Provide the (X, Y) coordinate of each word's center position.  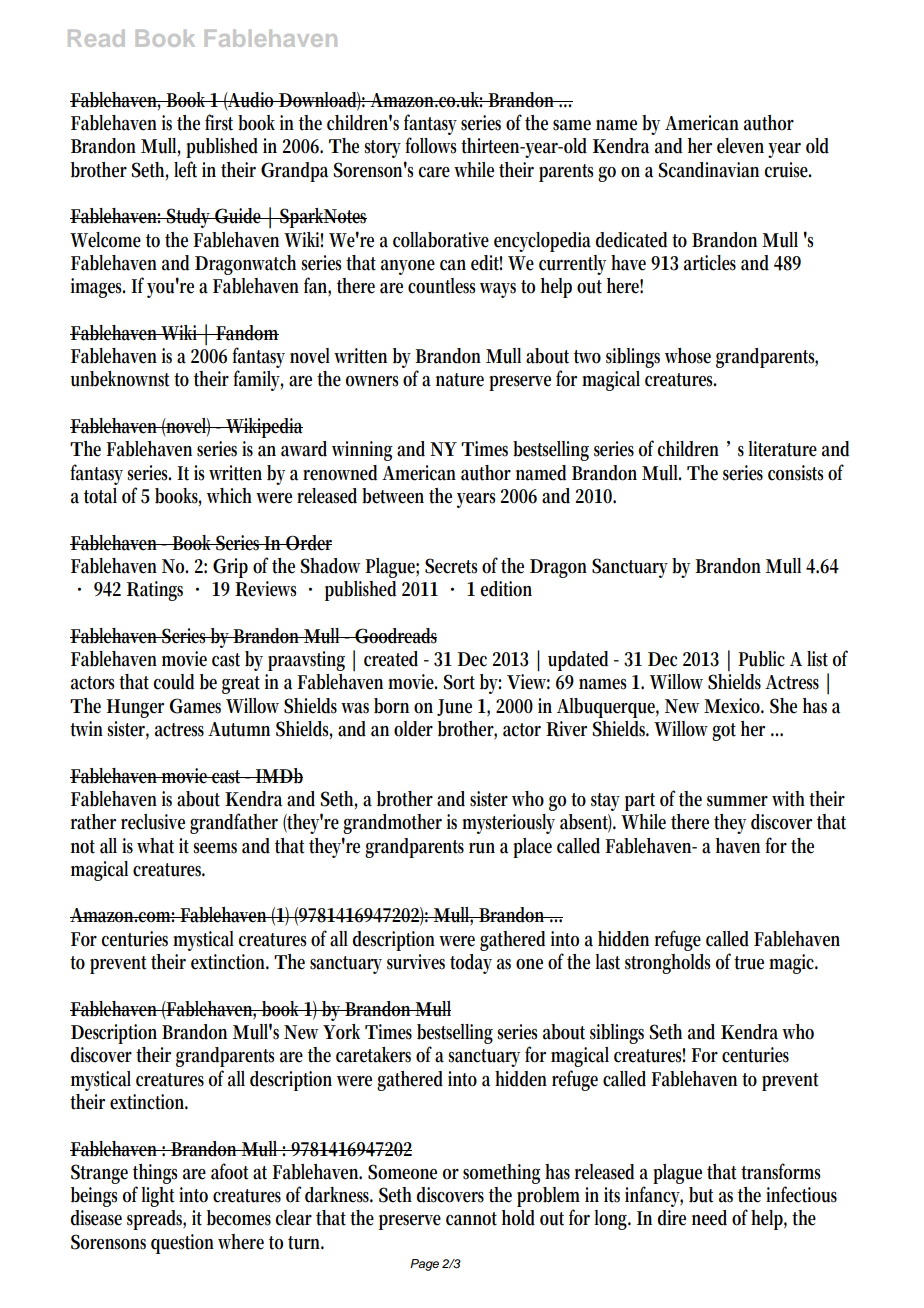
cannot (471, 1219)
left (185, 169)
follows (430, 145)
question (182, 1244)
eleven (740, 146)
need (709, 1218)
